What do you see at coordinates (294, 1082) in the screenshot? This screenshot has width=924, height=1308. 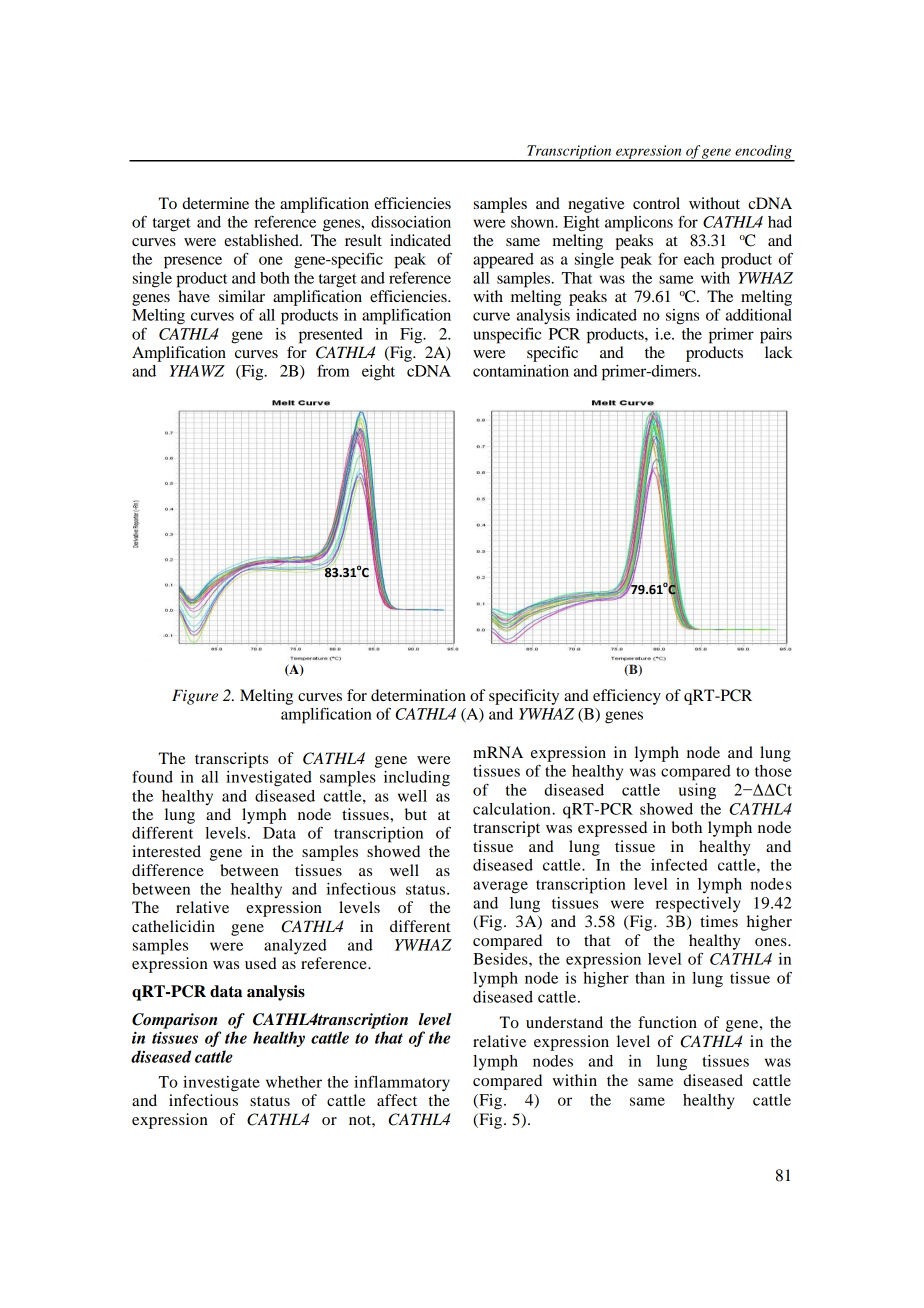 I see `whether` at bounding box center [294, 1082].
